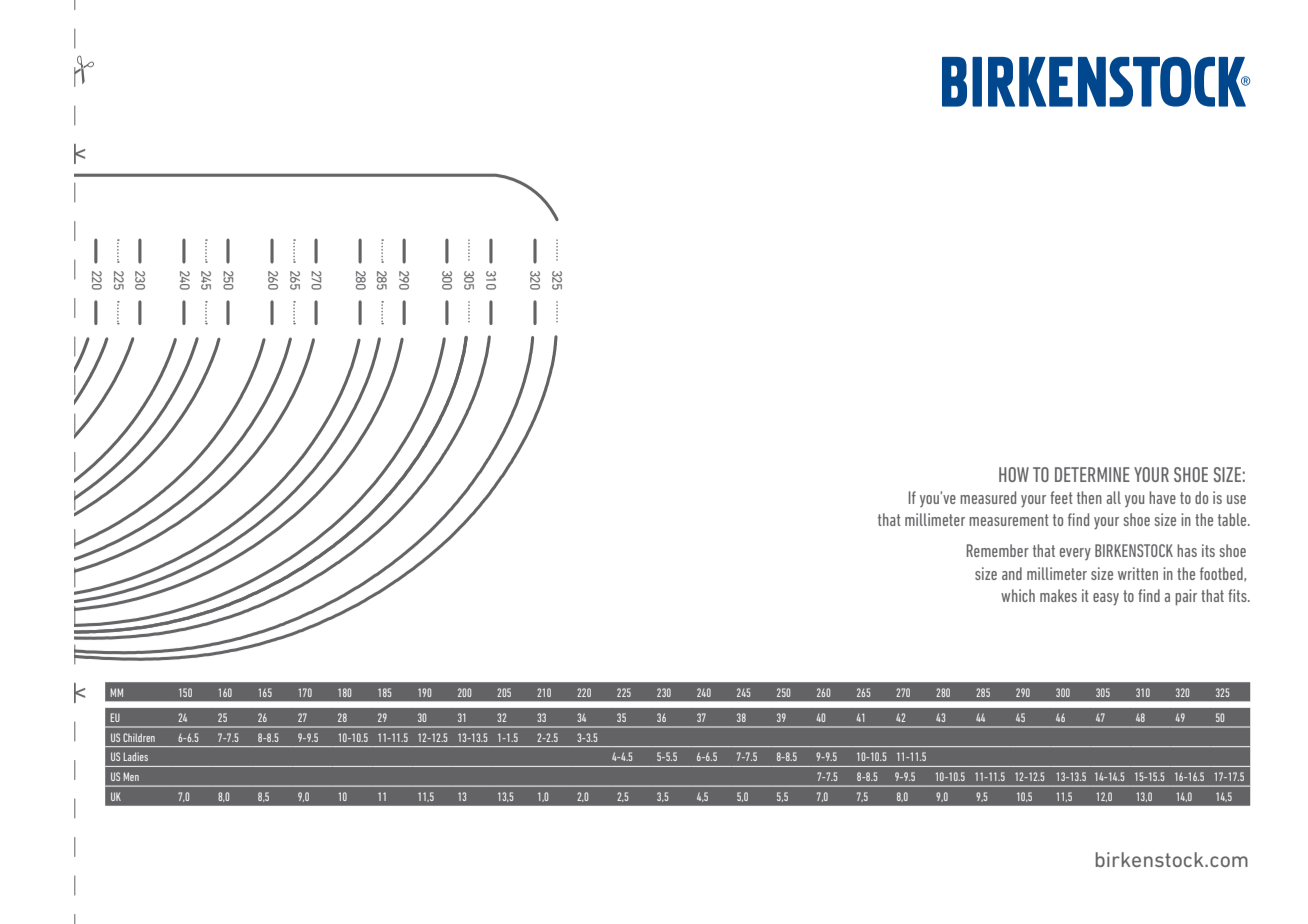 Image resolution: width=1308 pixels, height=924 pixels. Describe the element at coordinates (1106, 599) in the screenshot. I see `easy` at that location.
